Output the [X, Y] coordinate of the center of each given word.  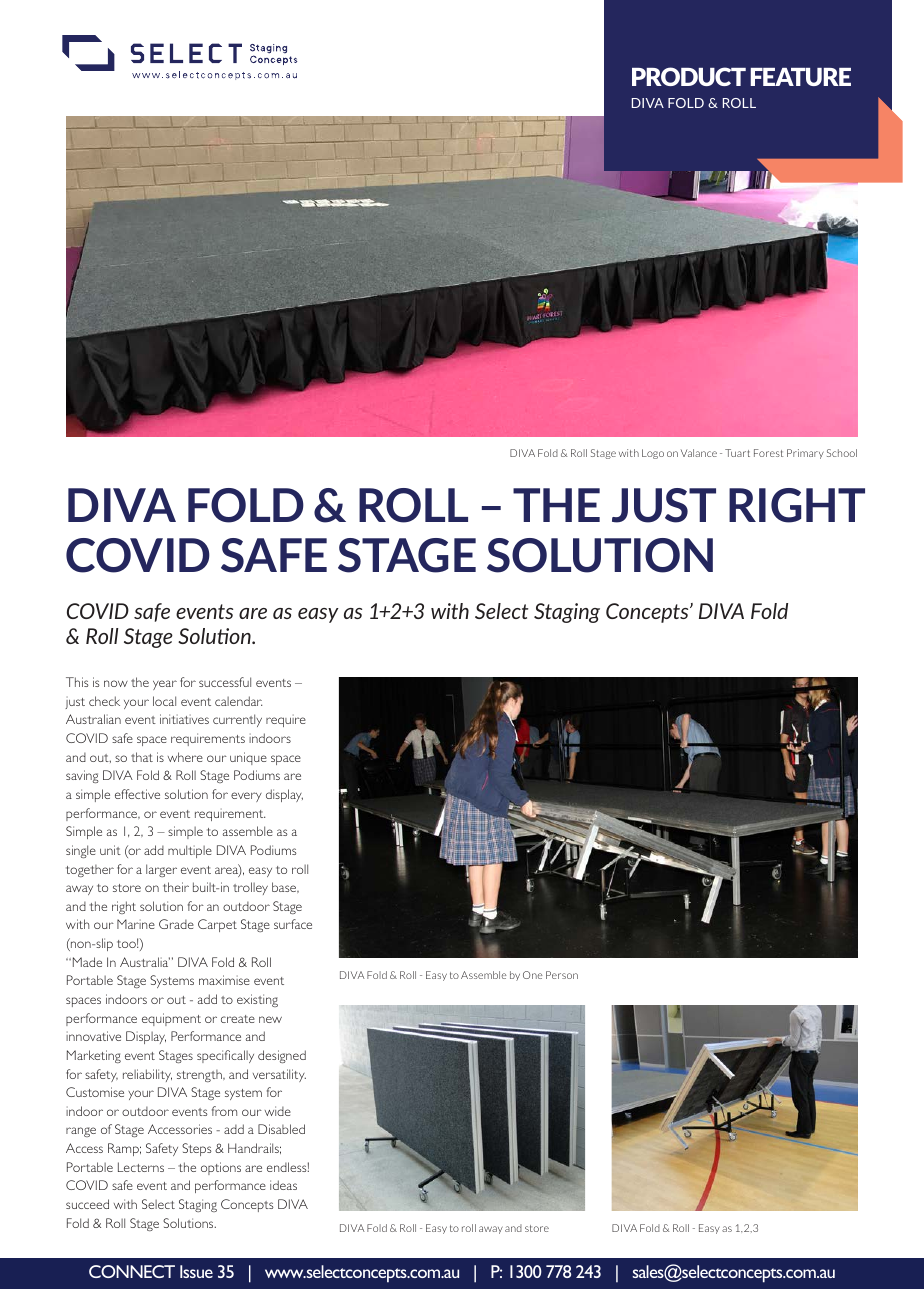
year [165, 685]
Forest [768, 453]
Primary [805, 454]
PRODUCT [689, 76]
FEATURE [800, 77]
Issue [196, 1271]
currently [237, 720]
